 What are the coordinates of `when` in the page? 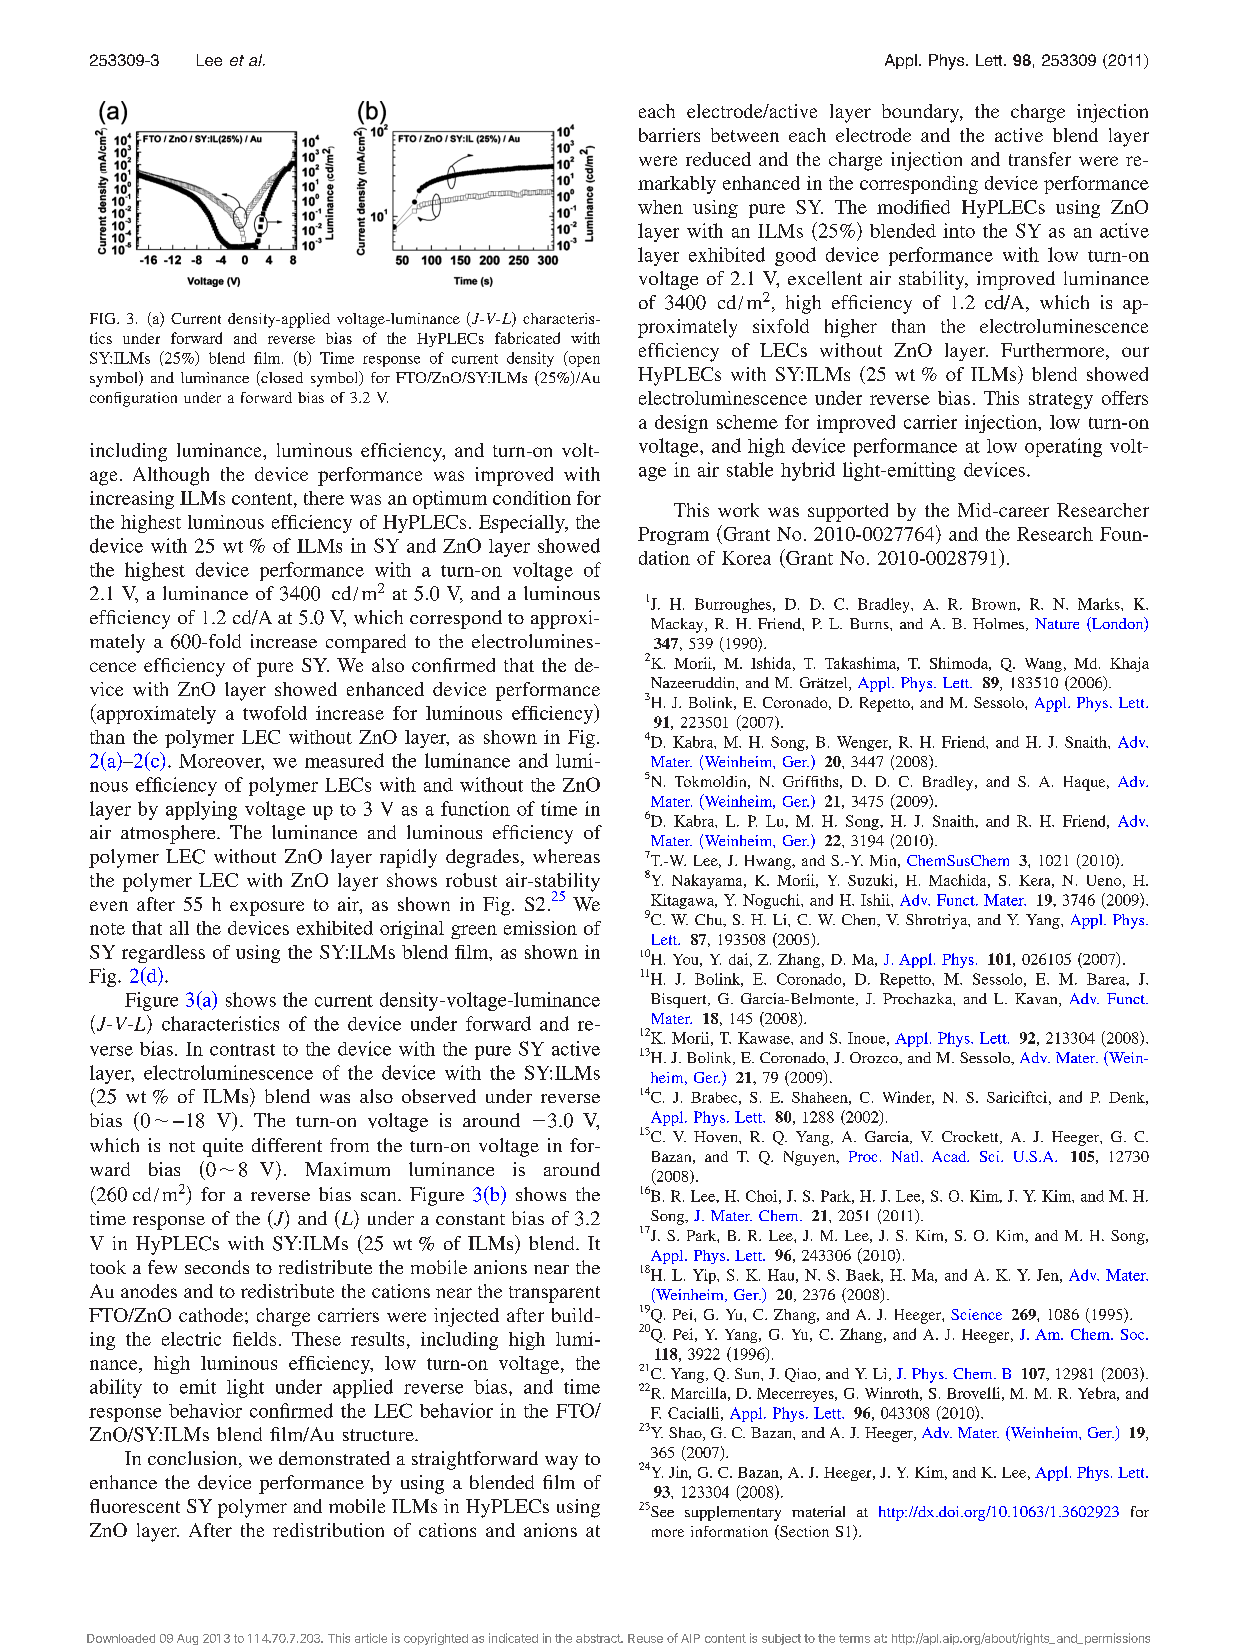 It's located at (660, 207).
